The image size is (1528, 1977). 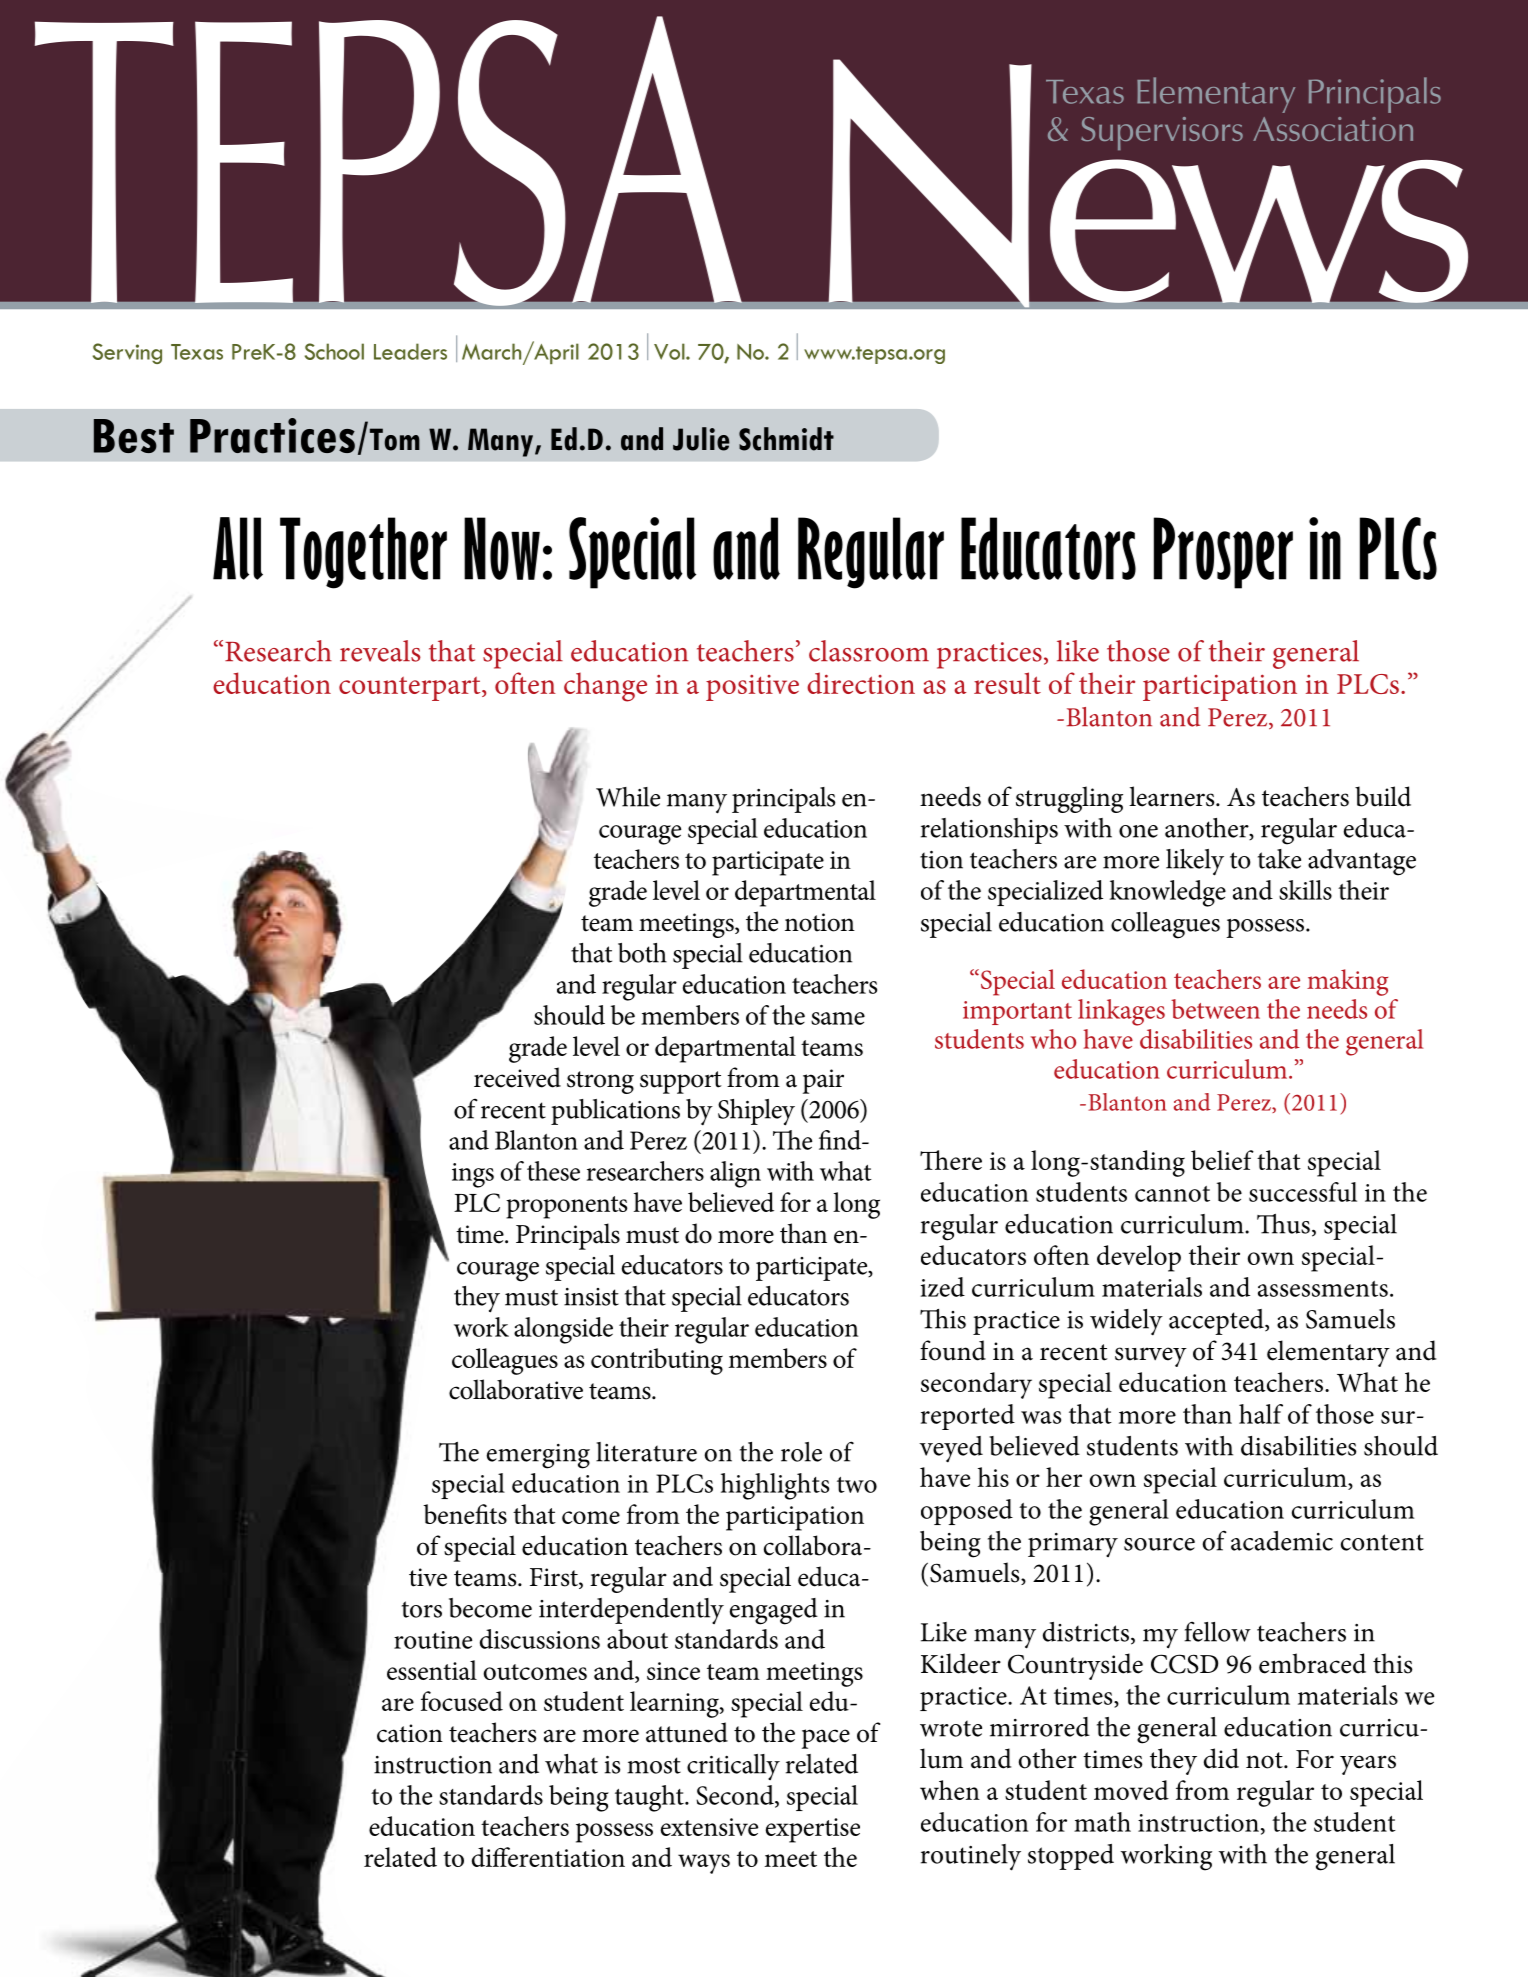 What do you see at coordinates (1215, 1009) in the image?
I see `between` at bounding box center [1215, 1009].
